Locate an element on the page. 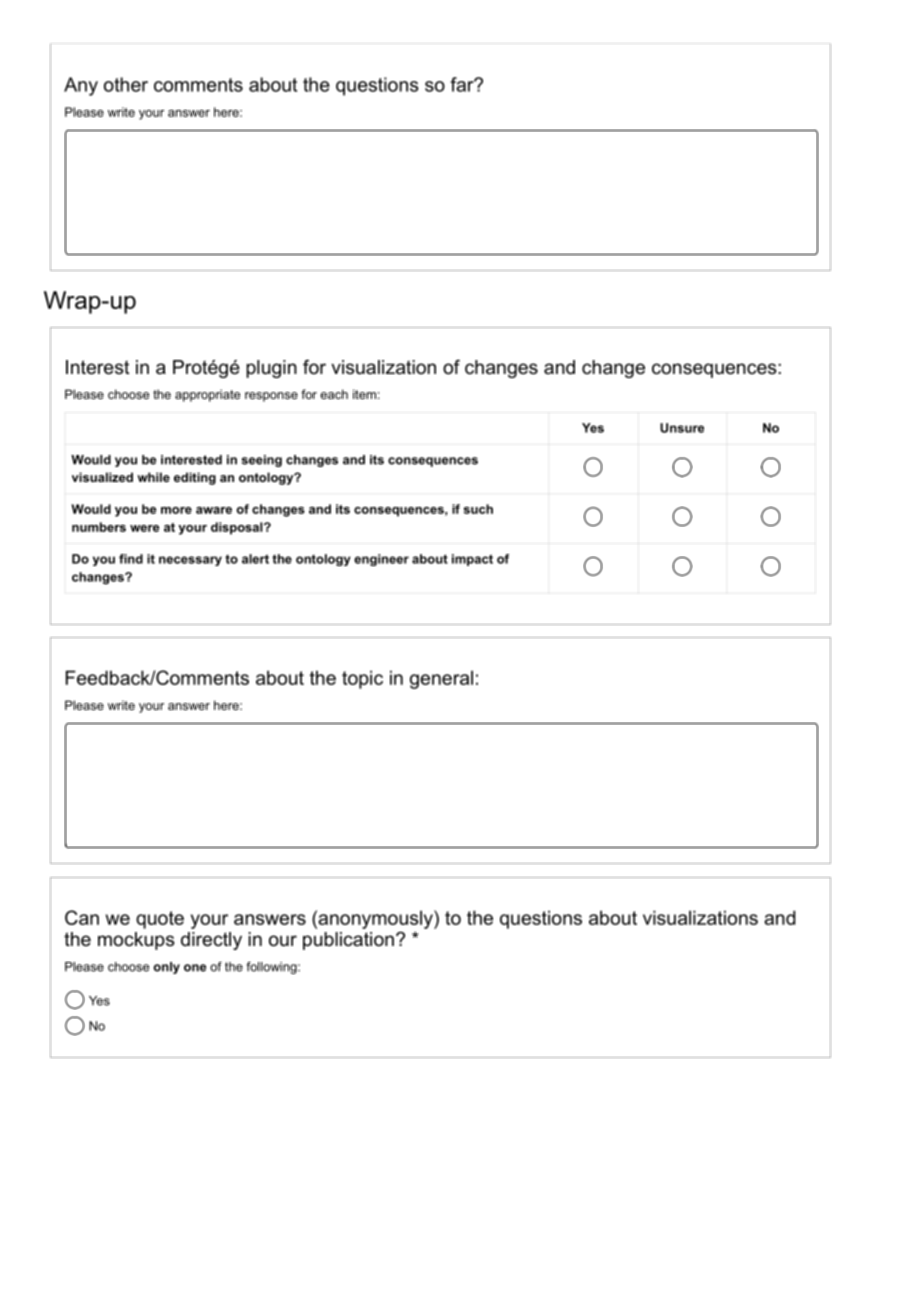 The image size is (924, 1307). general is located at coordinates (441, 679).
